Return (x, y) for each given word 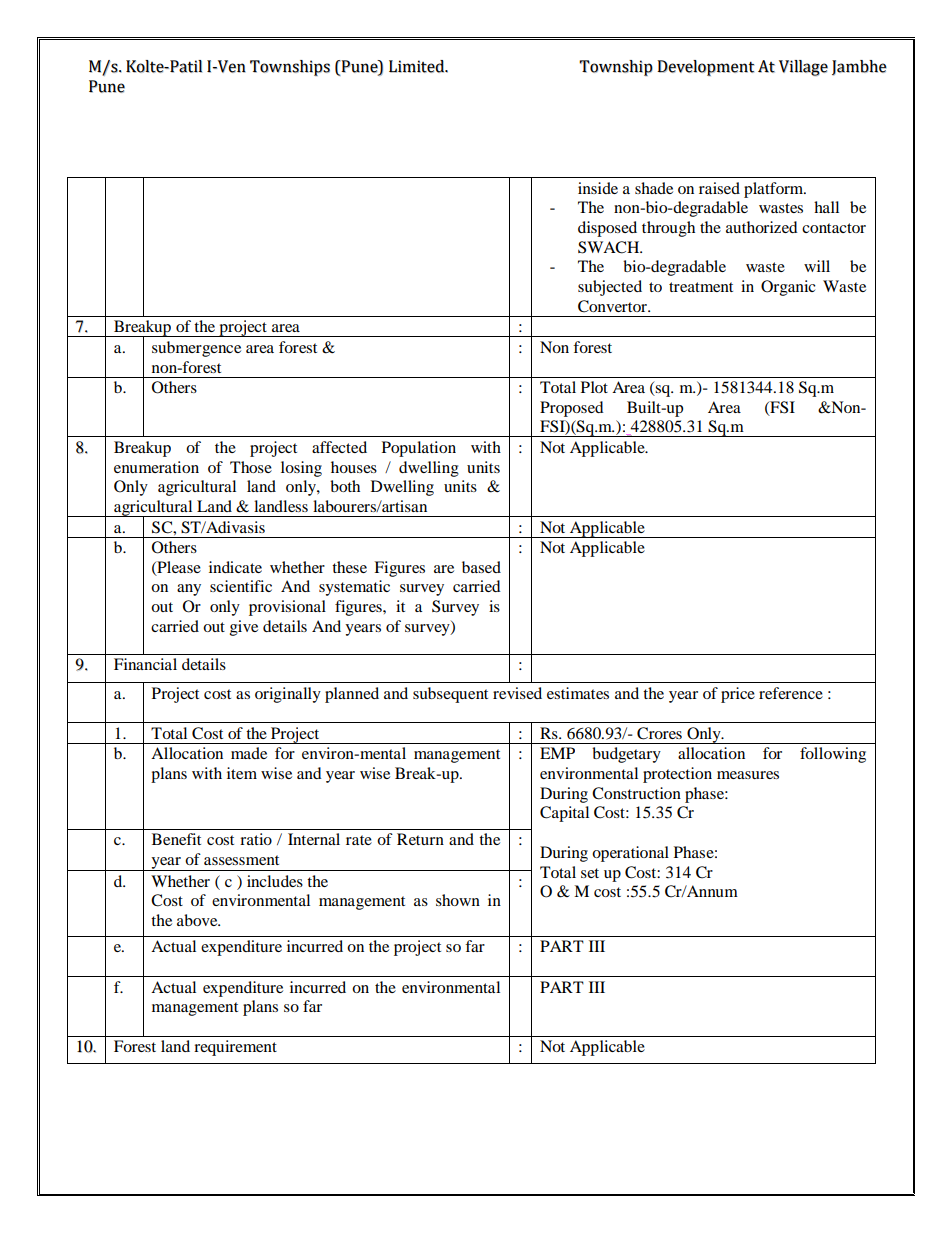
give (244, 628)
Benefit (176, 839)
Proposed (572, 409)
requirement (235, 1048)
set (590, 873)
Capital (564, 814)
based (481, 567)
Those (251, 467)
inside (598, 188)
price (738, 695)
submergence (196, 349)
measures (748, 775)
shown (458, 900)
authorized (762, 227)
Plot (594, 387)
